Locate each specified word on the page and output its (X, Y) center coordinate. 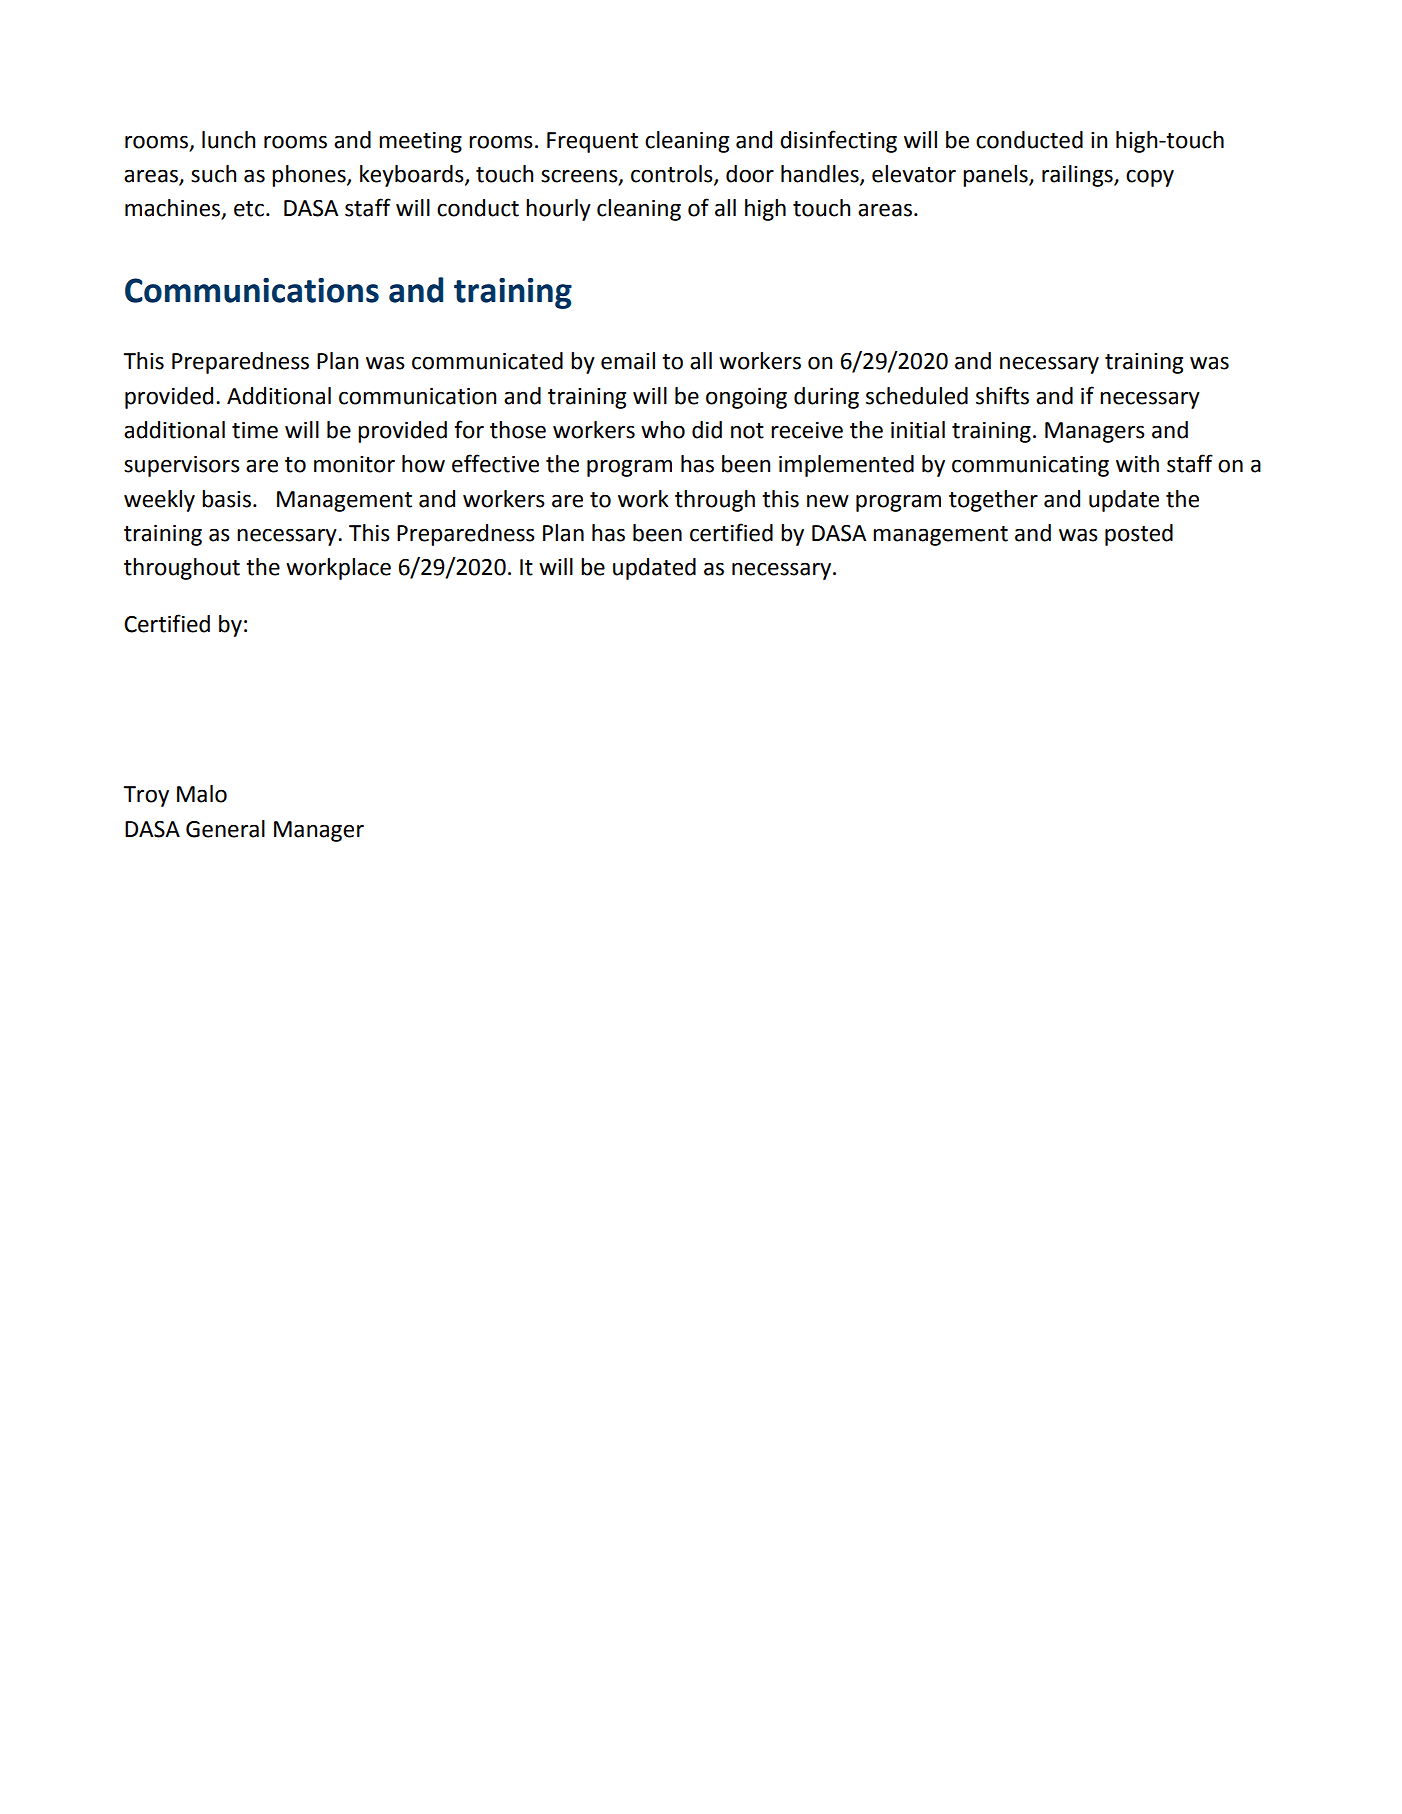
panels (996, 176)
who (663, 430)
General (225, 829)
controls (673, 175)
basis (226, 499)
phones (310, 176)
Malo (202, 794)
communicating (1030, 466)
